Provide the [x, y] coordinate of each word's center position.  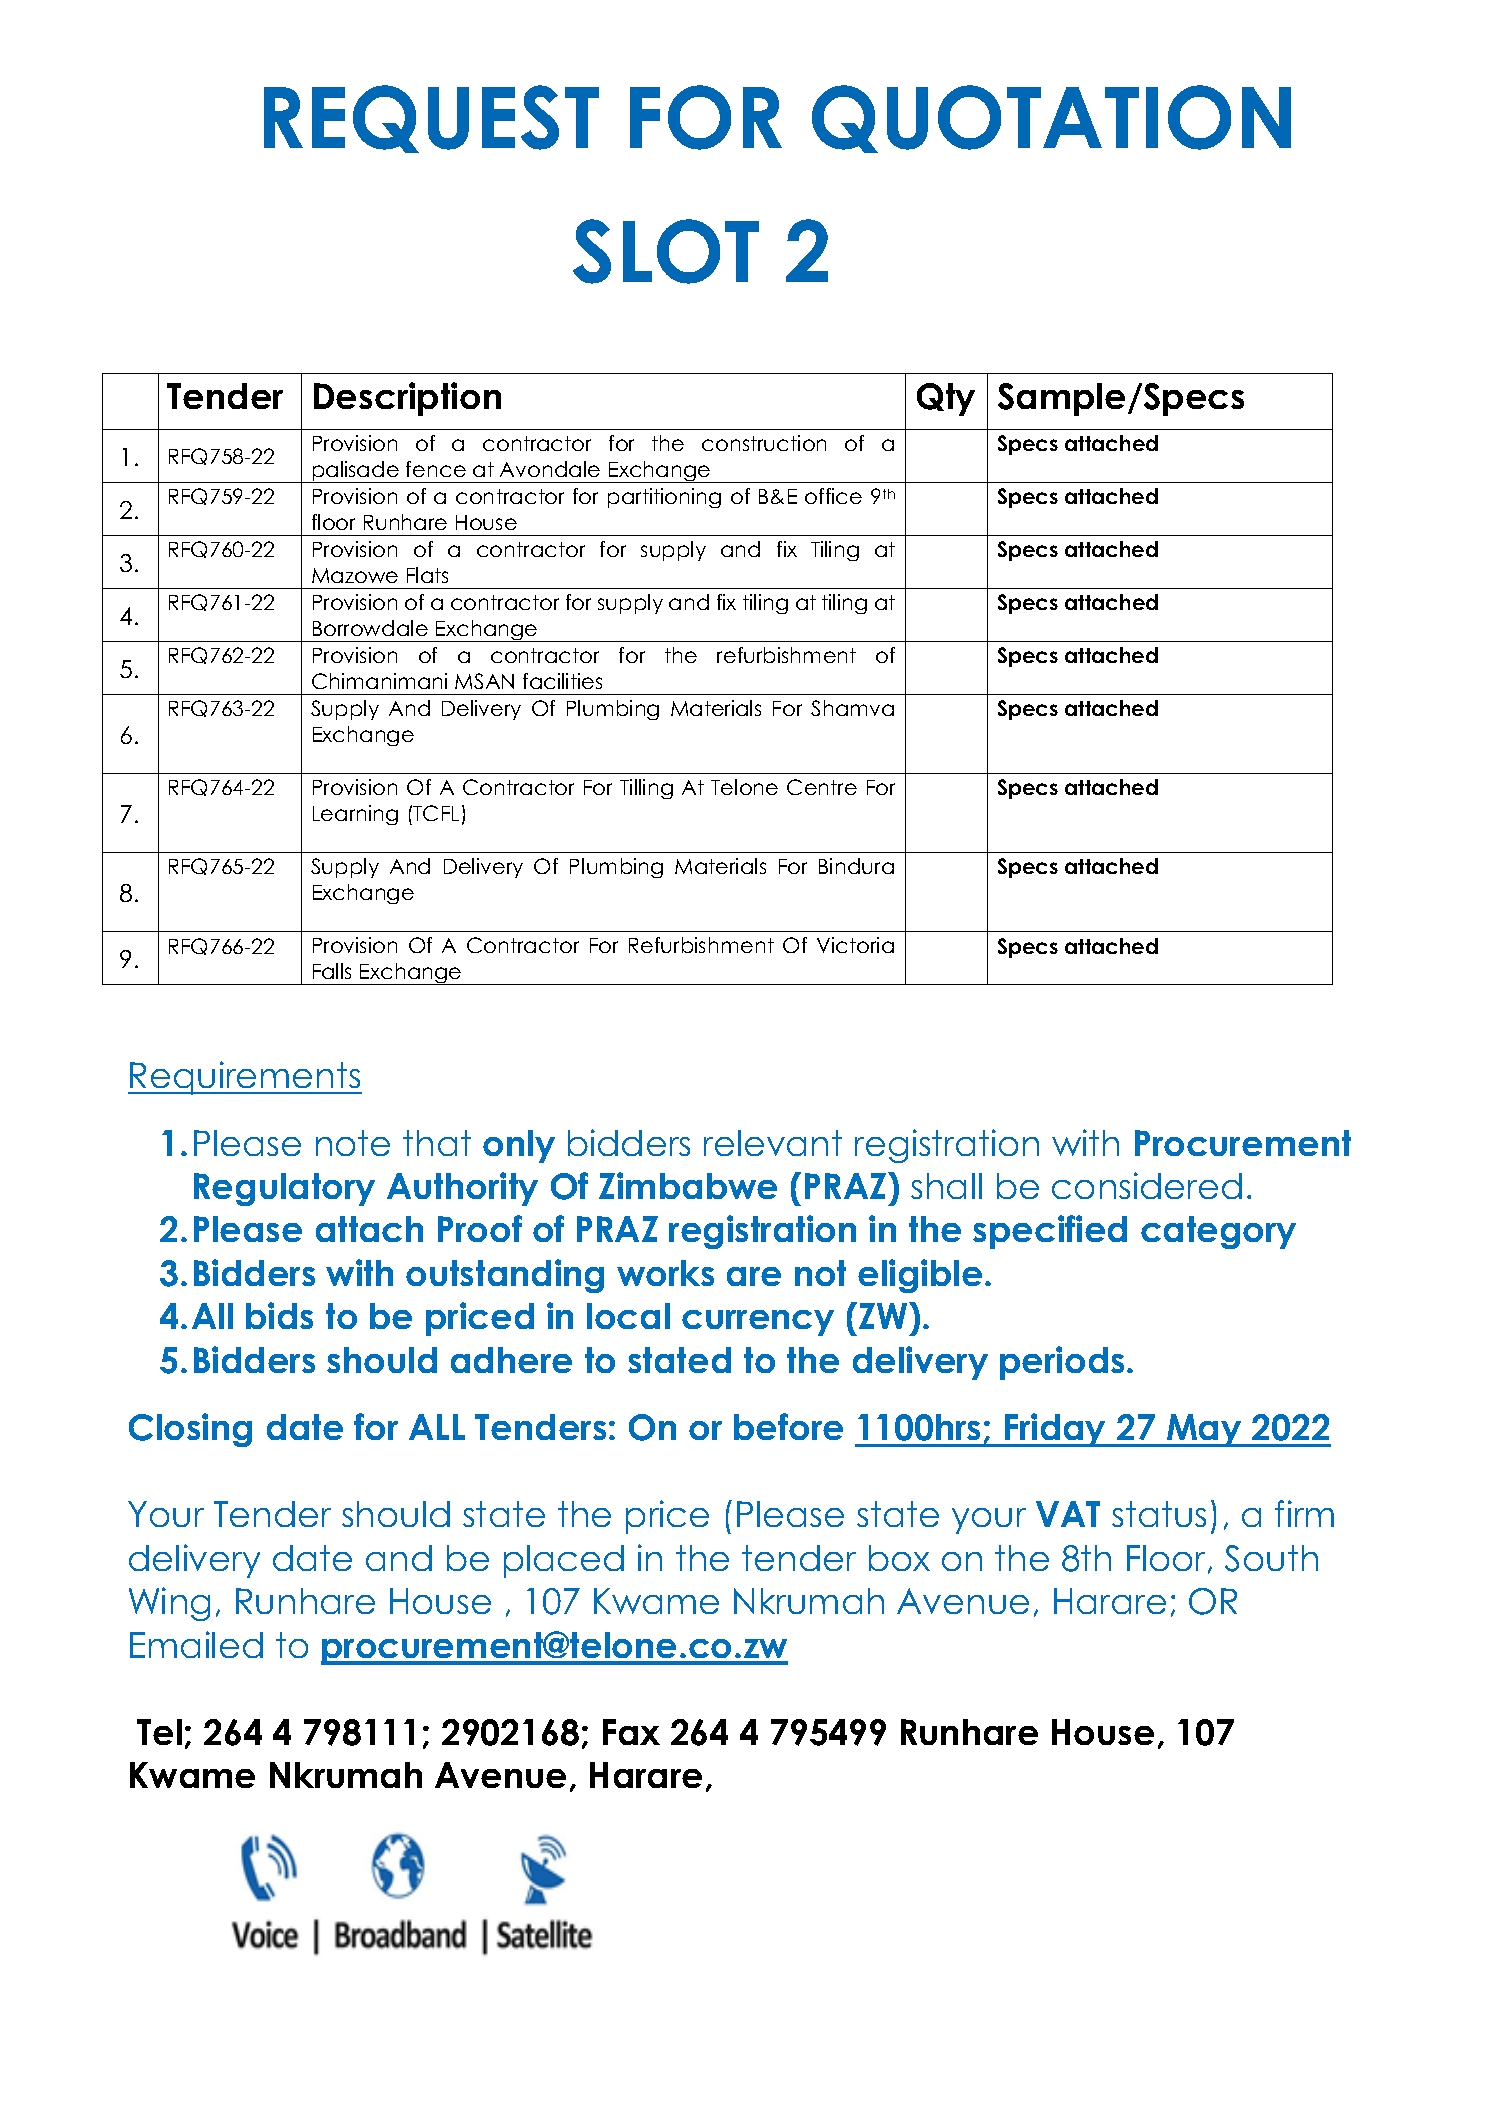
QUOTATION [1051, 119]
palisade [355, 472]
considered [1147, 1185]
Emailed [196, 1644]
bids [279, 1315]
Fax [631, 1732]
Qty [946, 399]
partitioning [664, 498]
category [1218, 1232]
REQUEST [431, 119]
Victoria [855, 945]
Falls [332, 971]
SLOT [666, 251]
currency [758, 1323]
